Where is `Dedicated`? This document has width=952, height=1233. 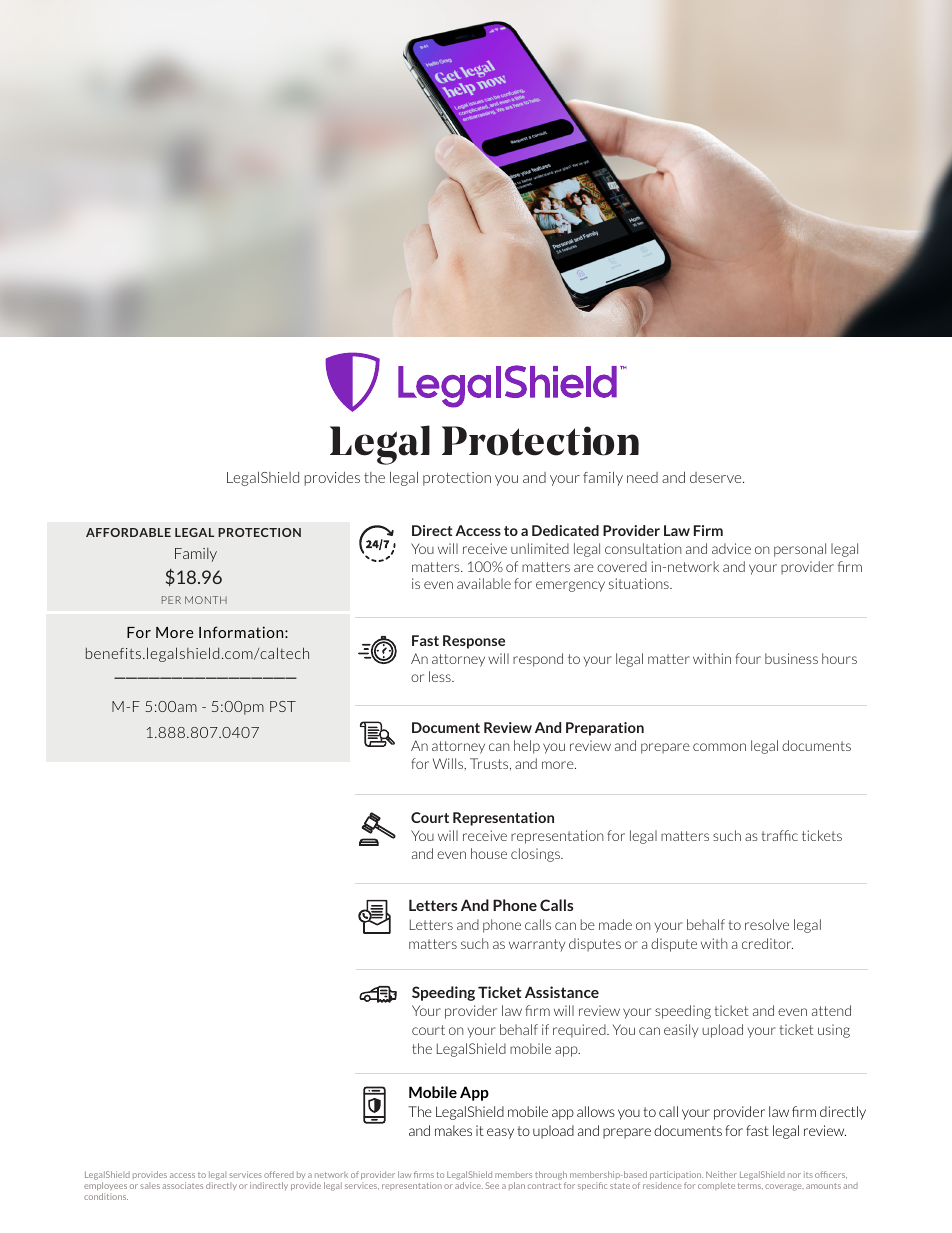 Dedicated is located at coordinates (565, 530).
